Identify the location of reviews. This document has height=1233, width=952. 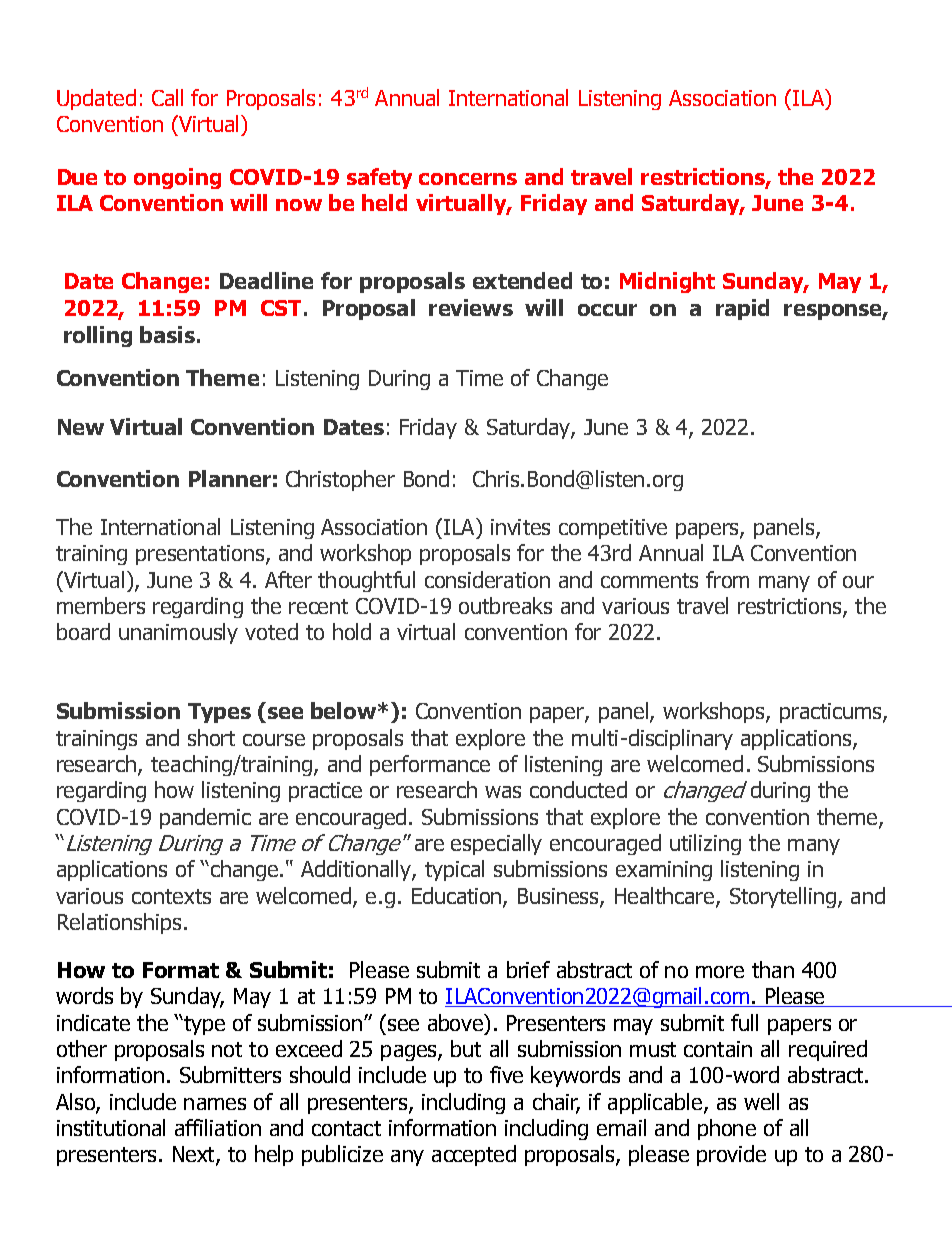
(471, 307).
